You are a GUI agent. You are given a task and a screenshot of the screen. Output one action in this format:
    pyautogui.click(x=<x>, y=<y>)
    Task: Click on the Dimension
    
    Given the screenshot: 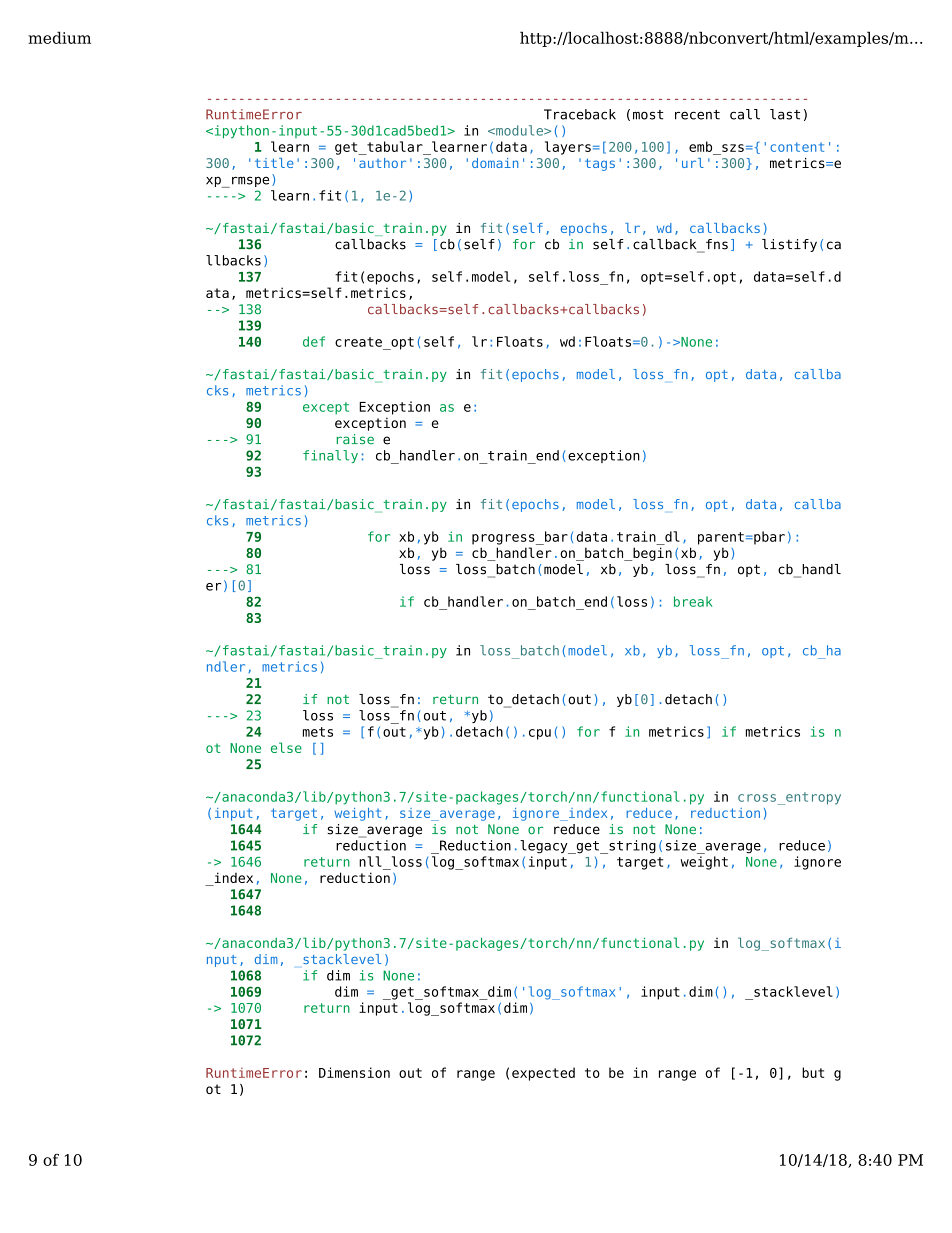 What is the action you would take?
    pyautogui.click(x=354, y=1072)
